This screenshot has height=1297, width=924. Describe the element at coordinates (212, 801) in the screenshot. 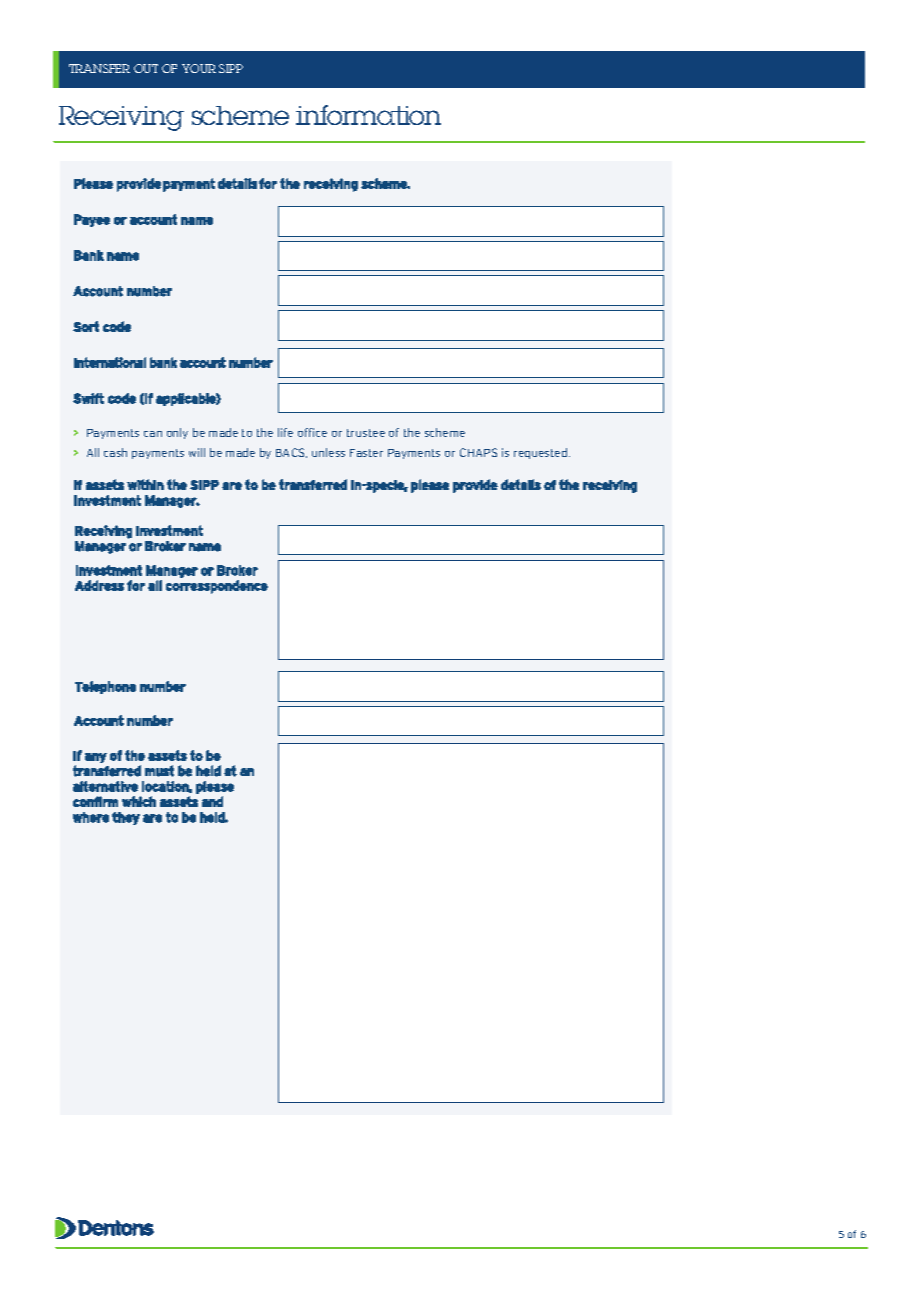

I see `and` at that location.
